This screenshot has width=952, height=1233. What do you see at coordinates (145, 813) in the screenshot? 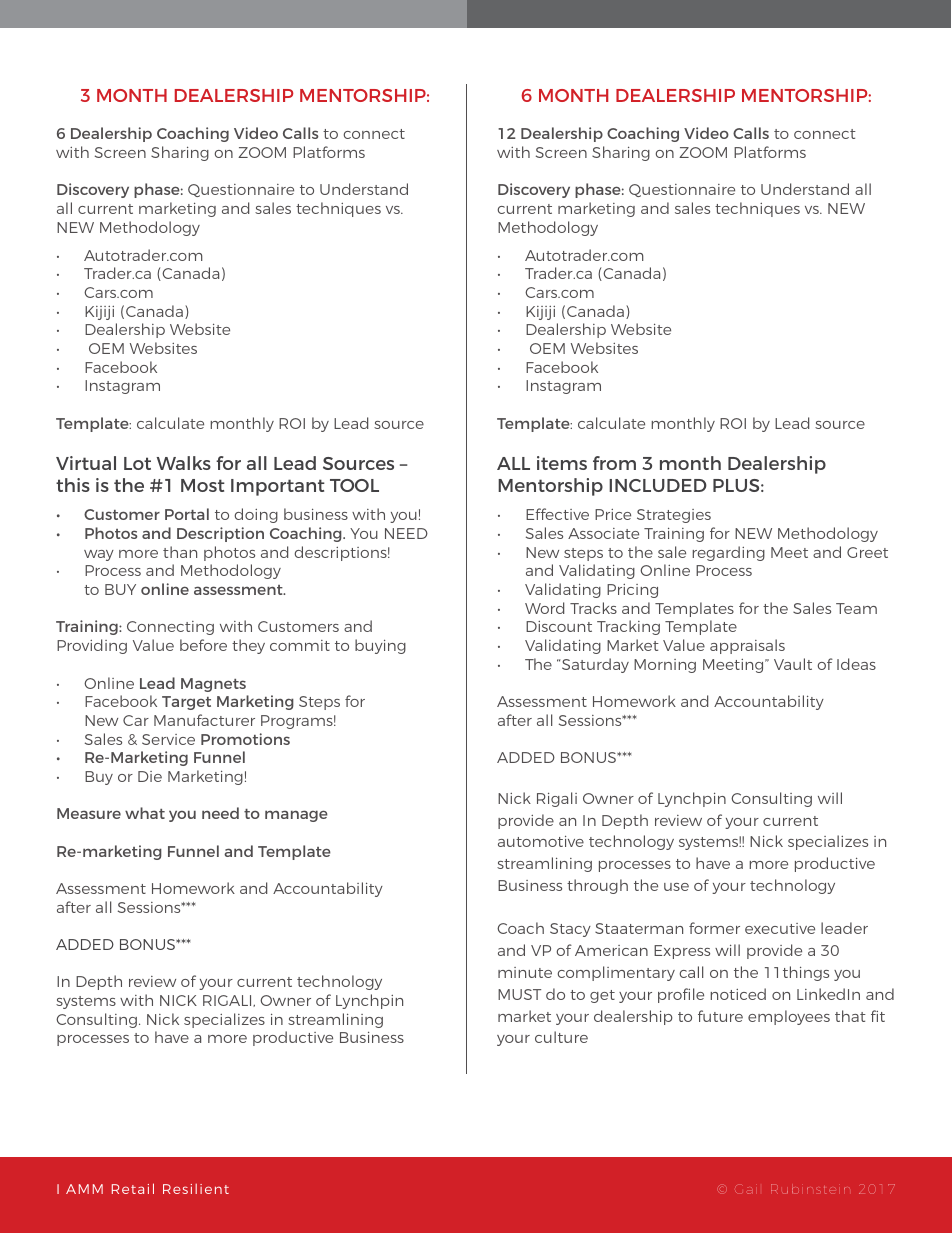
I see `what` at bounding box center [145, 813].
